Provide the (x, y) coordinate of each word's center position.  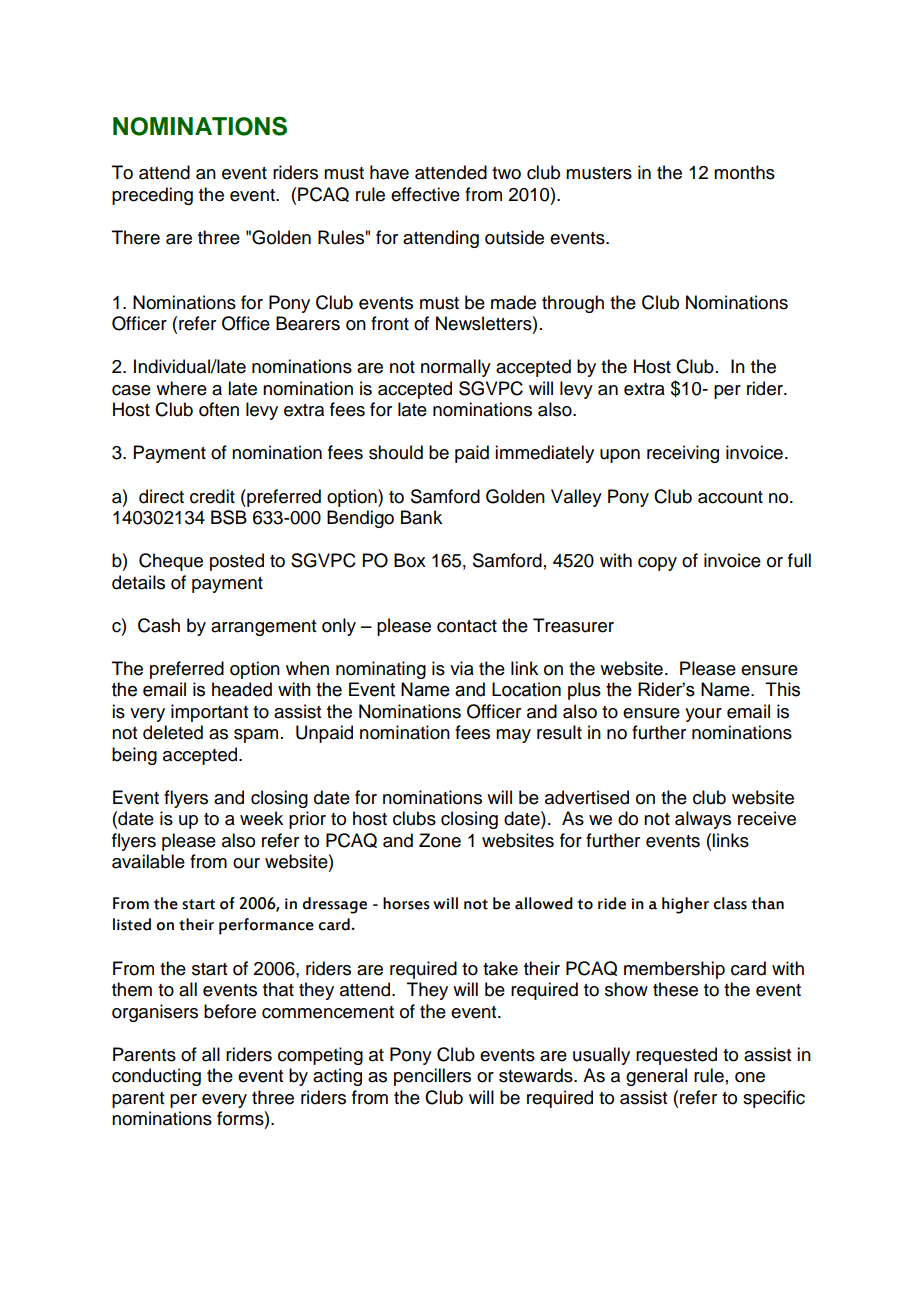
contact (467, 626)
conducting (156, 1077)
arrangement (263, 628)
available (148, 861)
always (703, 820)
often (219, 409)
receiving (683, 454)
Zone (440, 840)
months (744, 172)
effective (425, 194)
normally (456, 368)
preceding (152, 196)
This (782, 689)
